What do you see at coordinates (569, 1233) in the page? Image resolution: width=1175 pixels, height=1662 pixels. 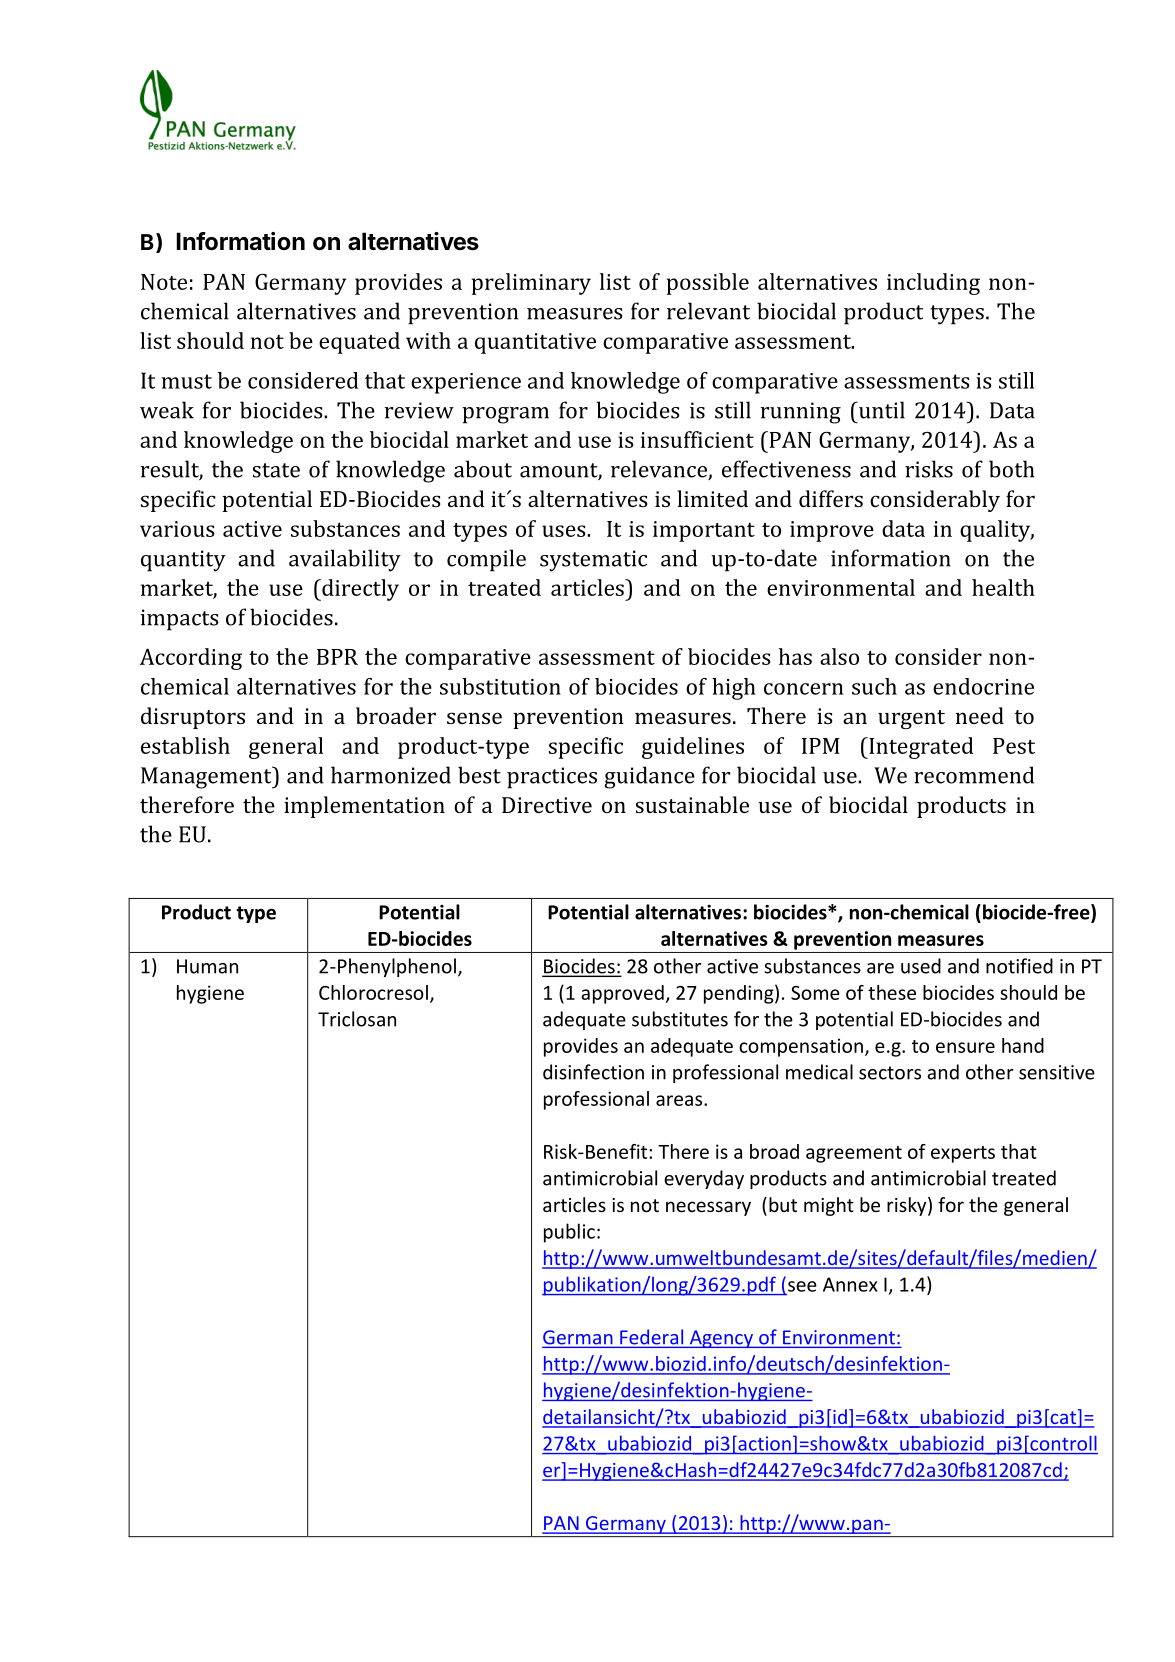 I see `public` at bounding box center [569, 1233].
